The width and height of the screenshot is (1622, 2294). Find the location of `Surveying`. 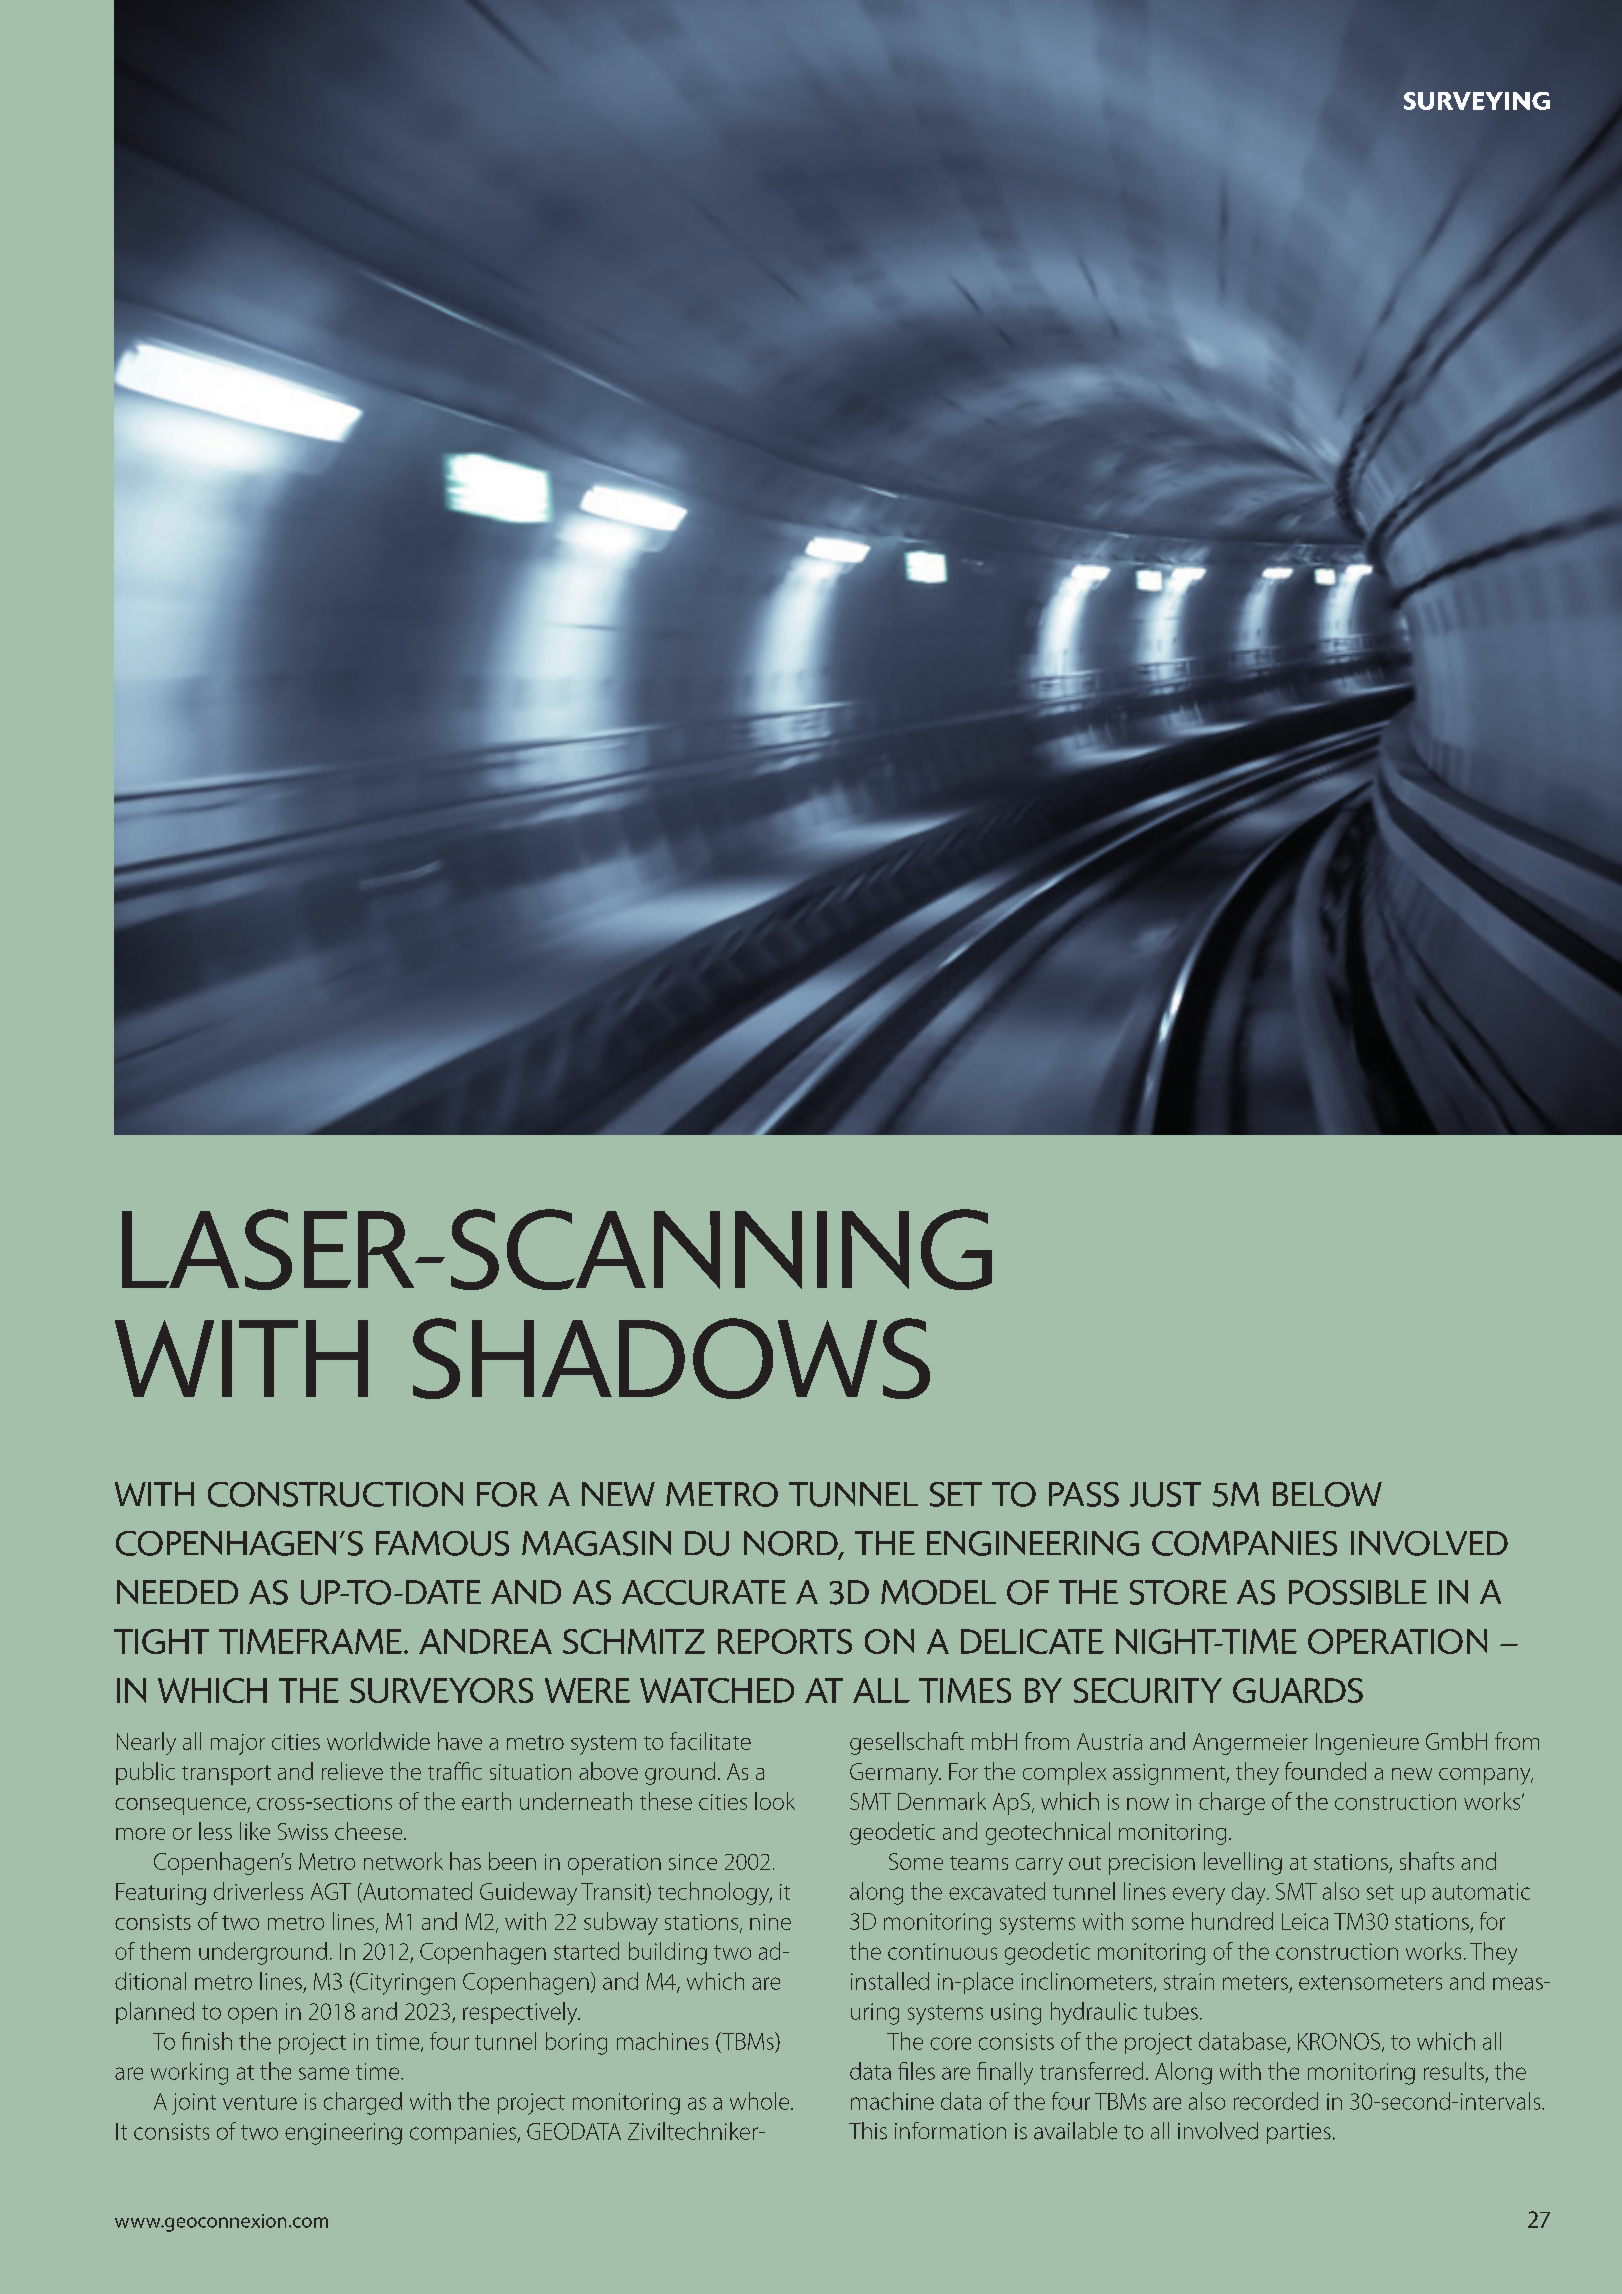

Surveying is located at coordinates (1477, 101).
